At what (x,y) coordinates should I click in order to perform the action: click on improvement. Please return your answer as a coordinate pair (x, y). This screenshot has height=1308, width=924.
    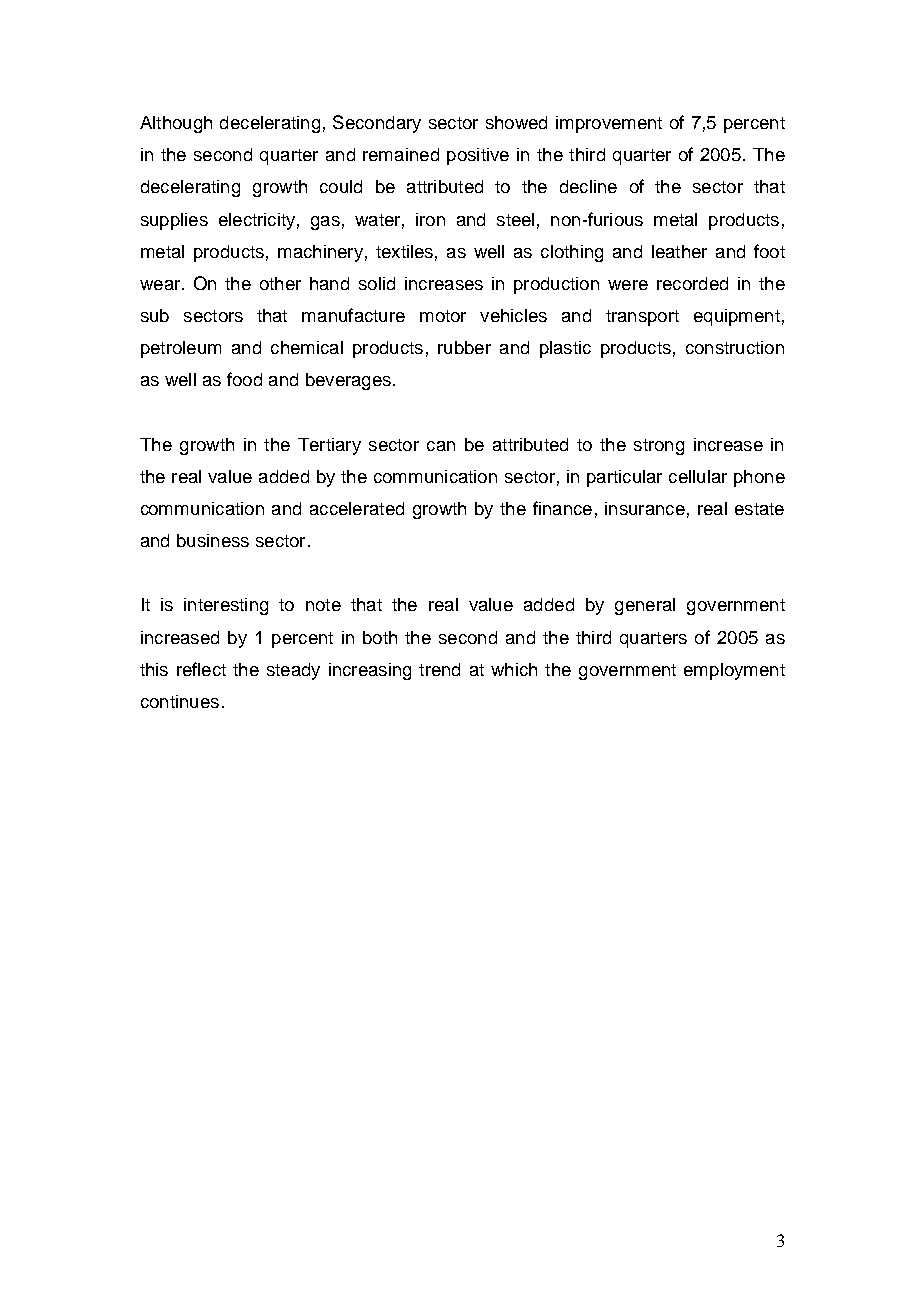
    Looking at the image, I should click on (609, 124).
